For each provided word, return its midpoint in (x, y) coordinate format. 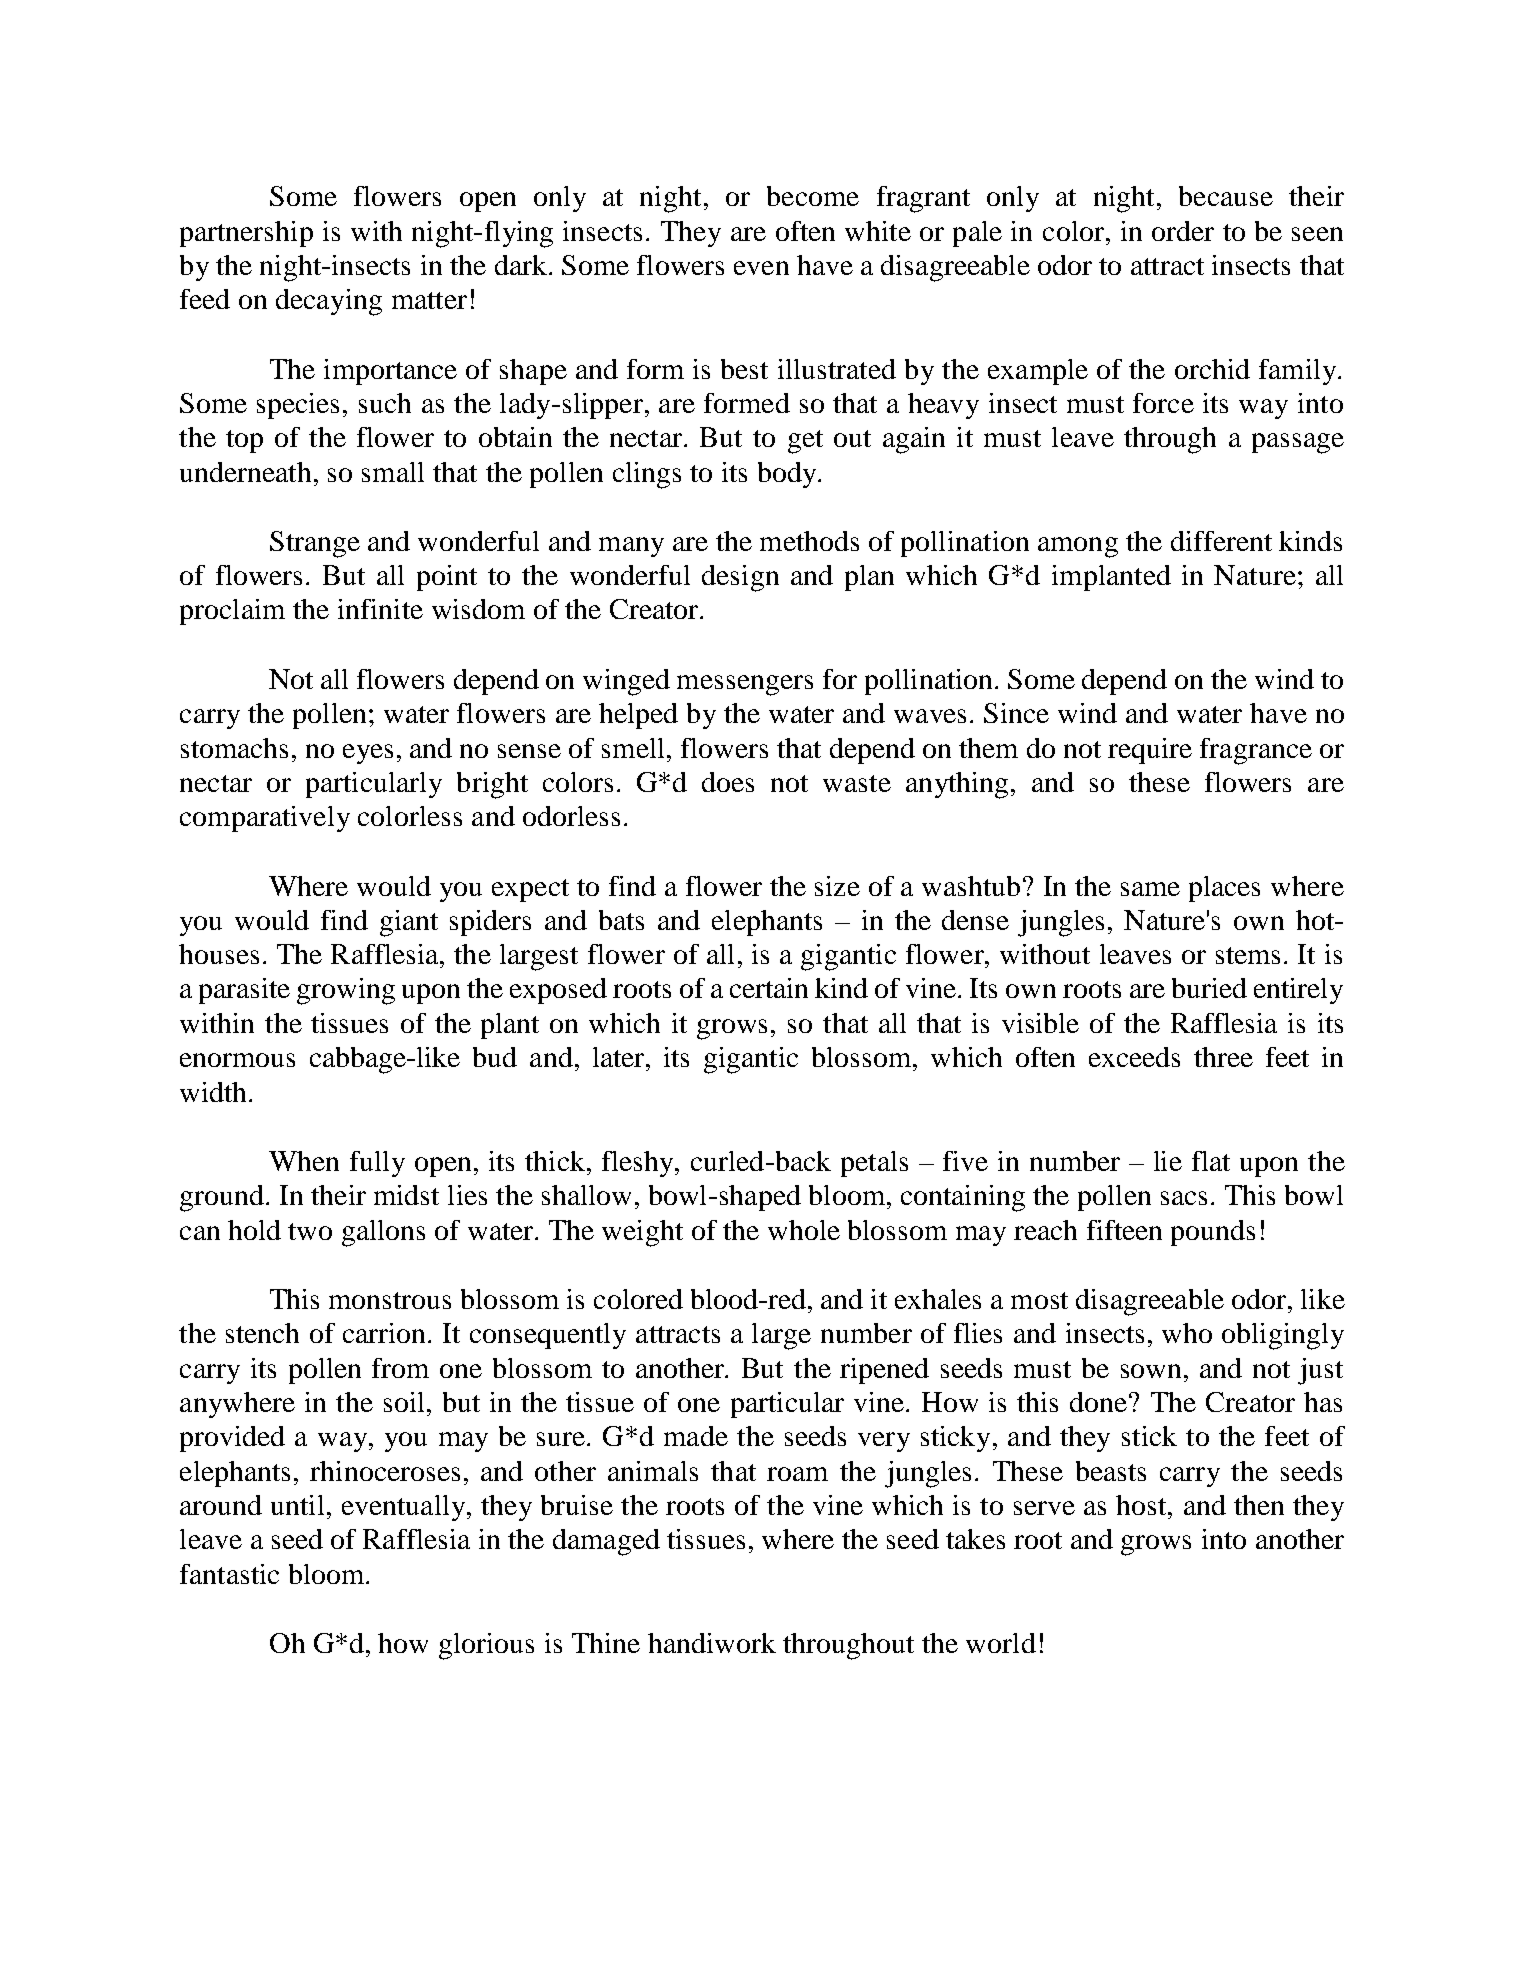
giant (409, 923)
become (813, 196)
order (1183, 231)
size (837, 886)
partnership (246, 234)
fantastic (229, 1574)
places (1224, 889)
